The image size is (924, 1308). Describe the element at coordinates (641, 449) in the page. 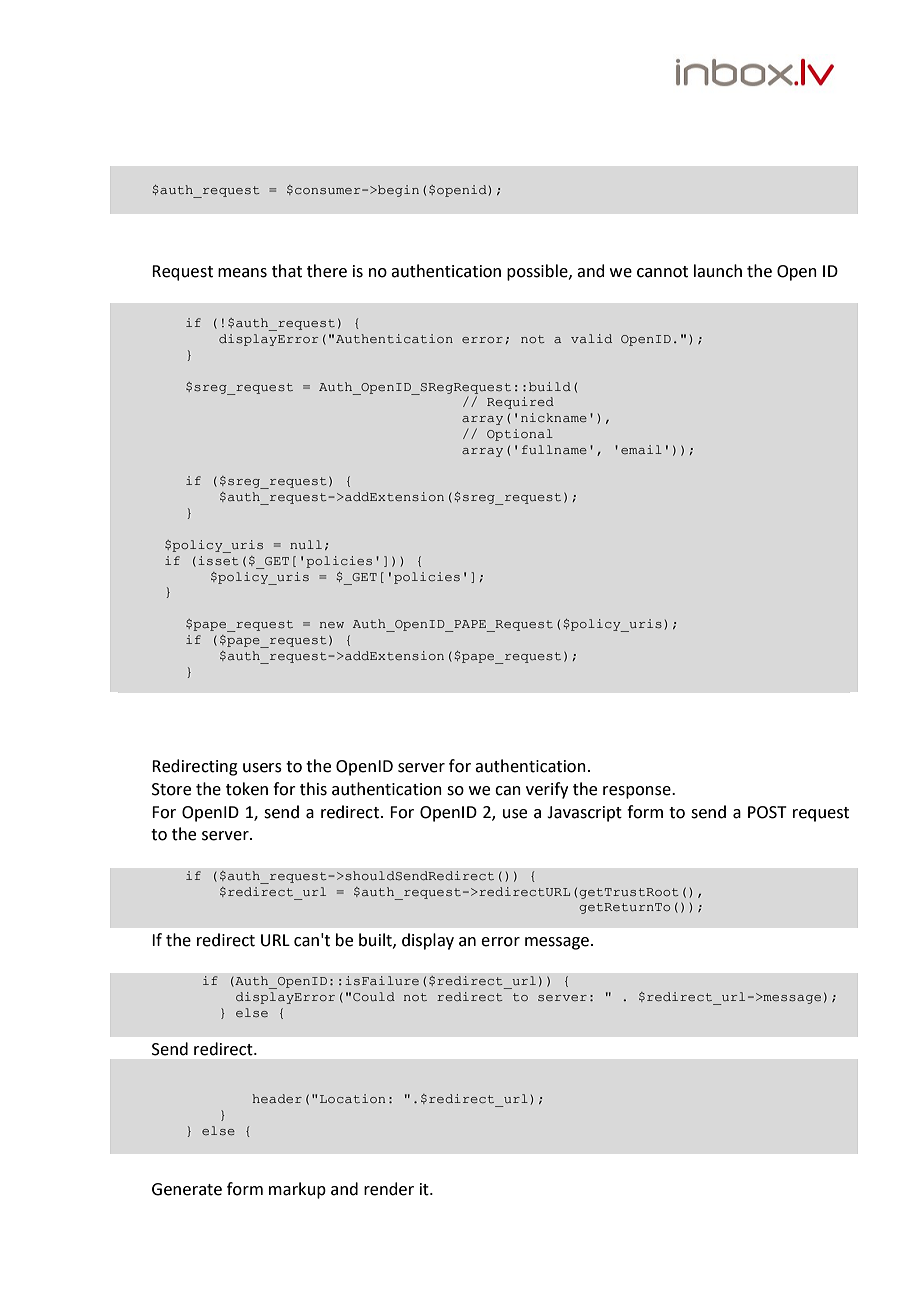

I see `email` at that location.
